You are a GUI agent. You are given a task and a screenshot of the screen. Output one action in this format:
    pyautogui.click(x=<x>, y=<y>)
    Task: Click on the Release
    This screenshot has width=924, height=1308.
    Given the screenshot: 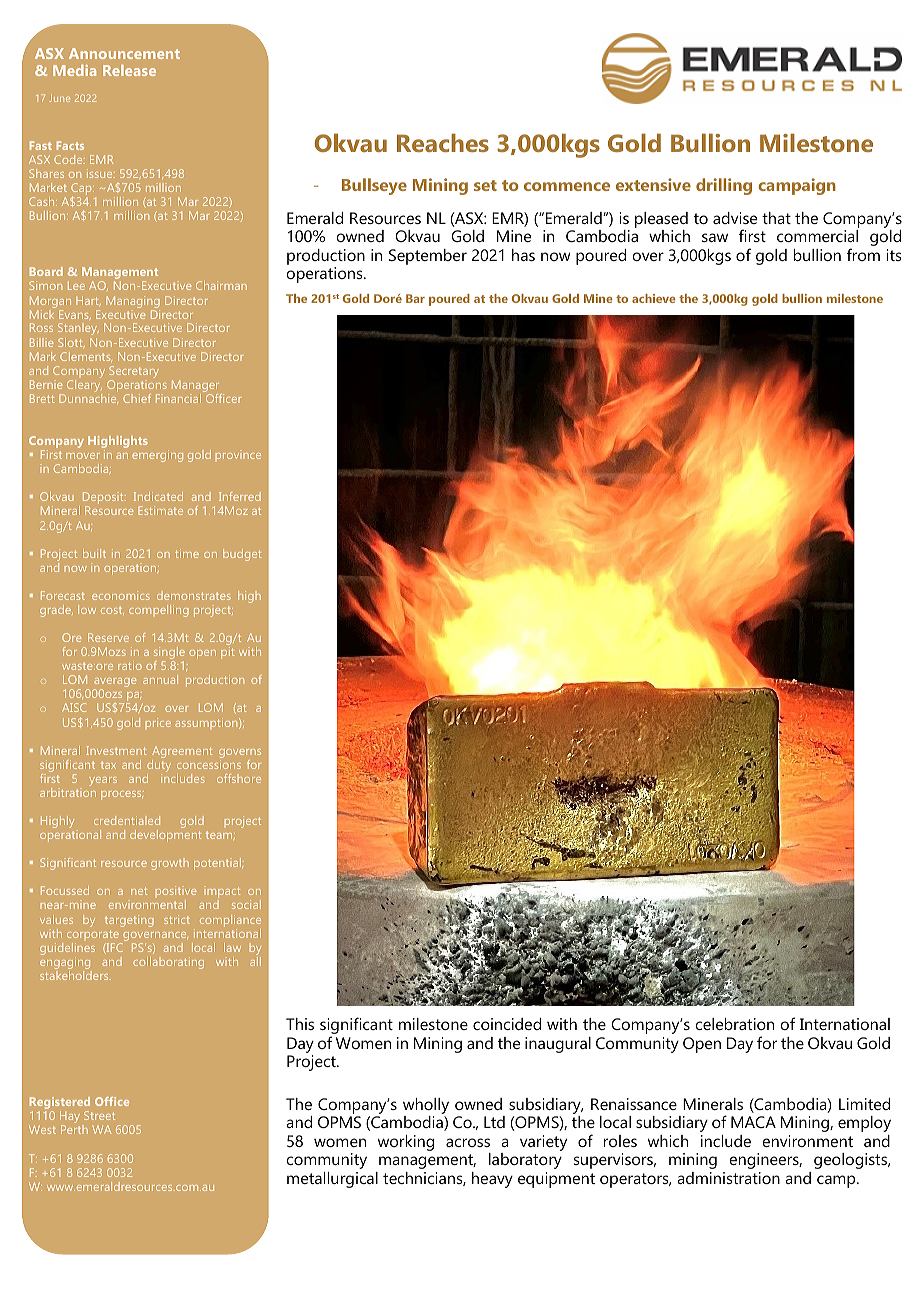 What is the action you would take?
    pyautogui.click(x=129, y=70)
